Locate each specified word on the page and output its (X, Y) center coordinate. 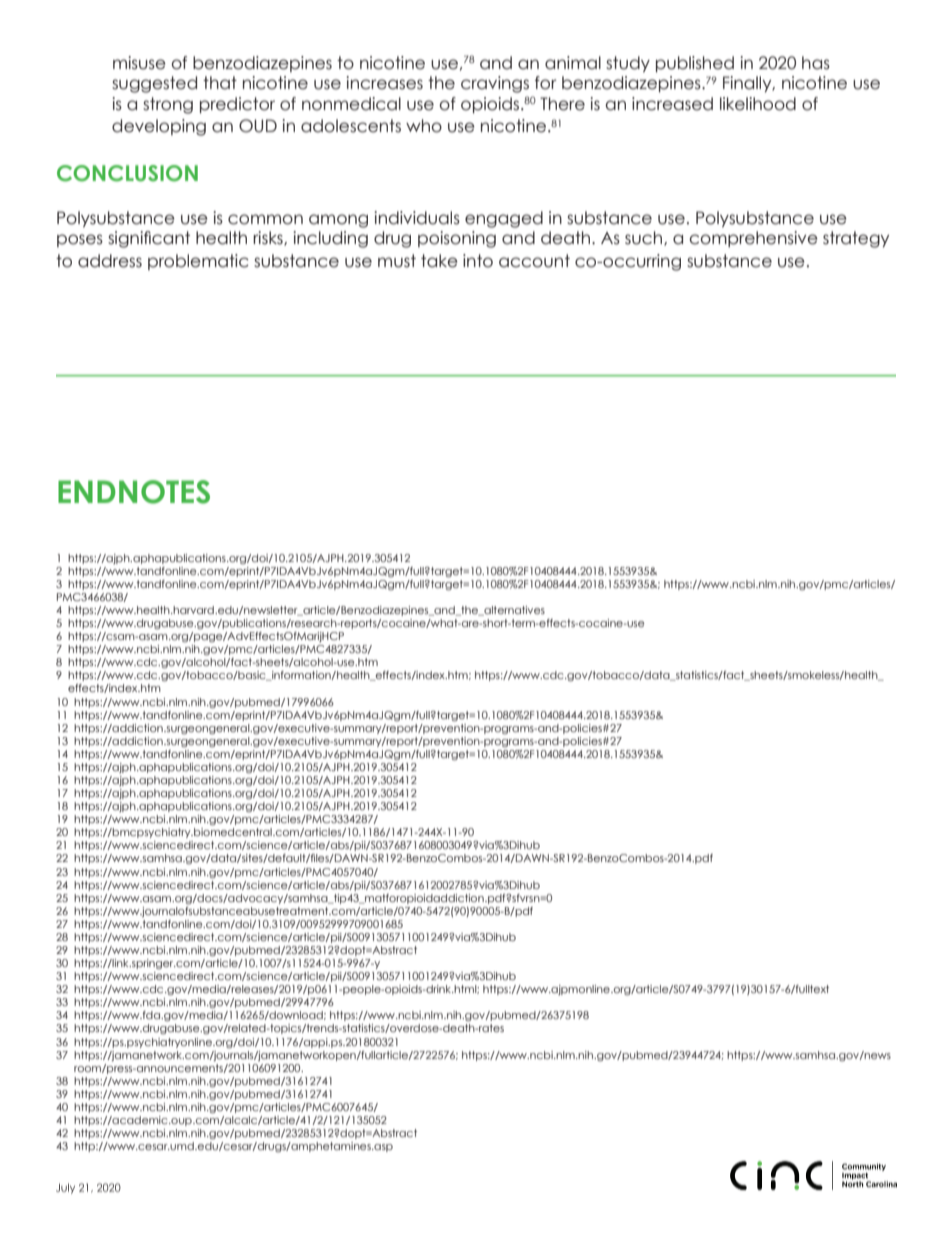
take (439, 261)
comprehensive (753, 239)
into (478, 261)
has (816, 63)
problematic (198, 262)
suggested (154, 84)
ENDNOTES (134, 492)
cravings (495, 84)
